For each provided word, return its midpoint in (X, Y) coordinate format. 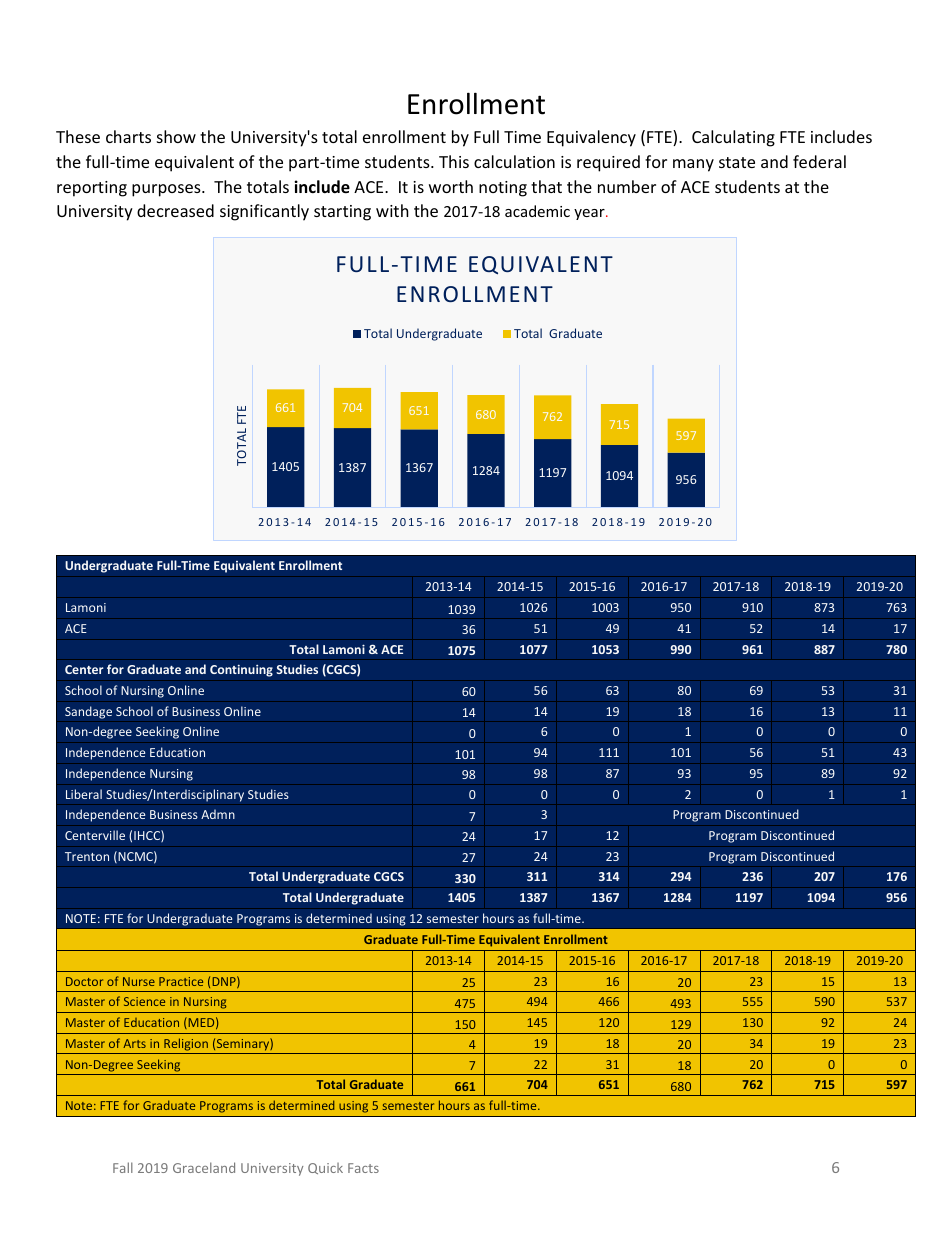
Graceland (204, 1167)
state (737, 162)
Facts (363, 1168)
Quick (325, 1168)
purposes (167, 190)
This (454, 161)
